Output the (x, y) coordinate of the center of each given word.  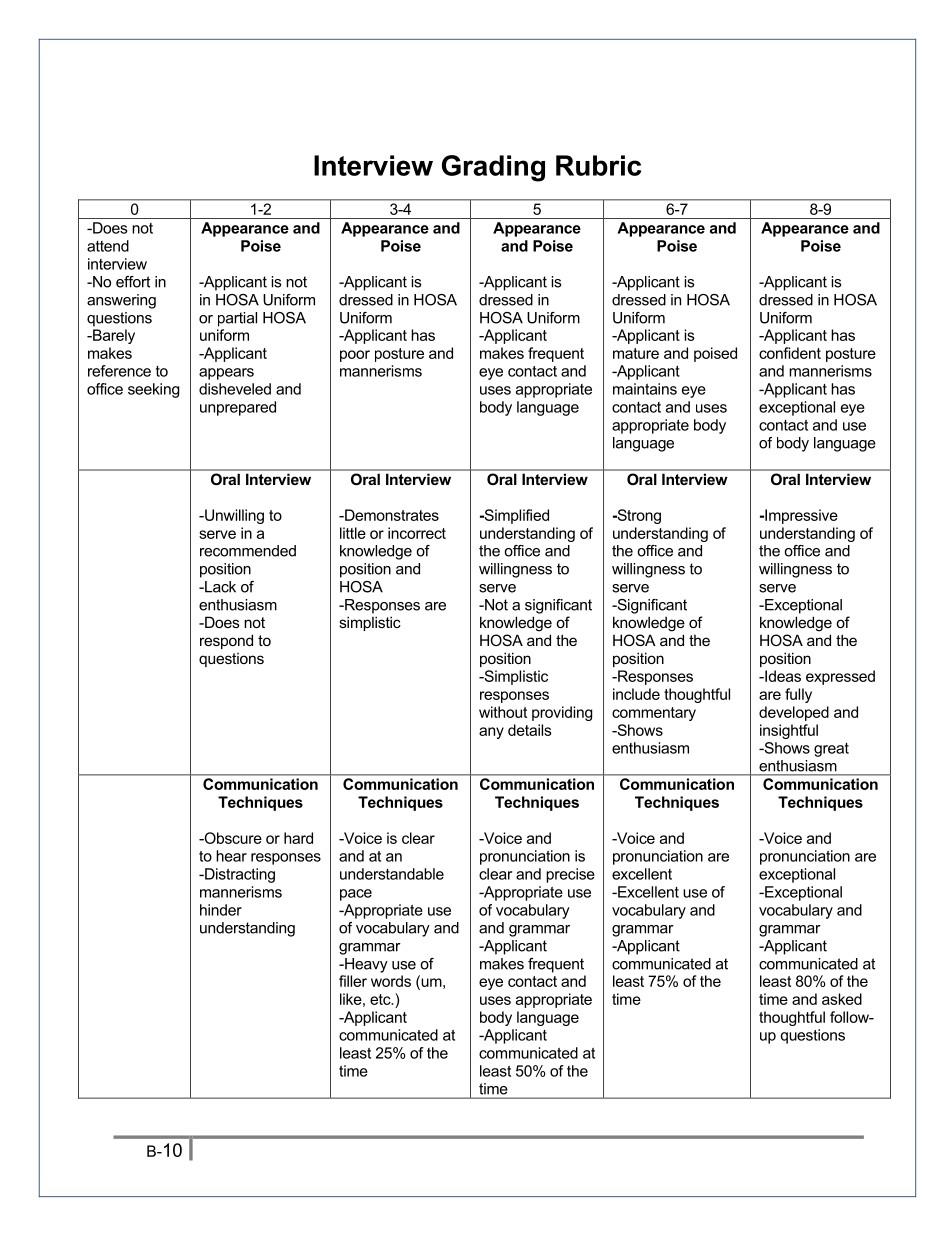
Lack (219, 587)
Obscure (232, 838)
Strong (638, 516)
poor (355, 356)
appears (226, 374)
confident (790, 353)
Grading (493, 168)
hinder (221, 910)
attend (108, 246)
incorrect (417, 533)
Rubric (598, 165)
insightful (789, 731)
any (491, 733)
